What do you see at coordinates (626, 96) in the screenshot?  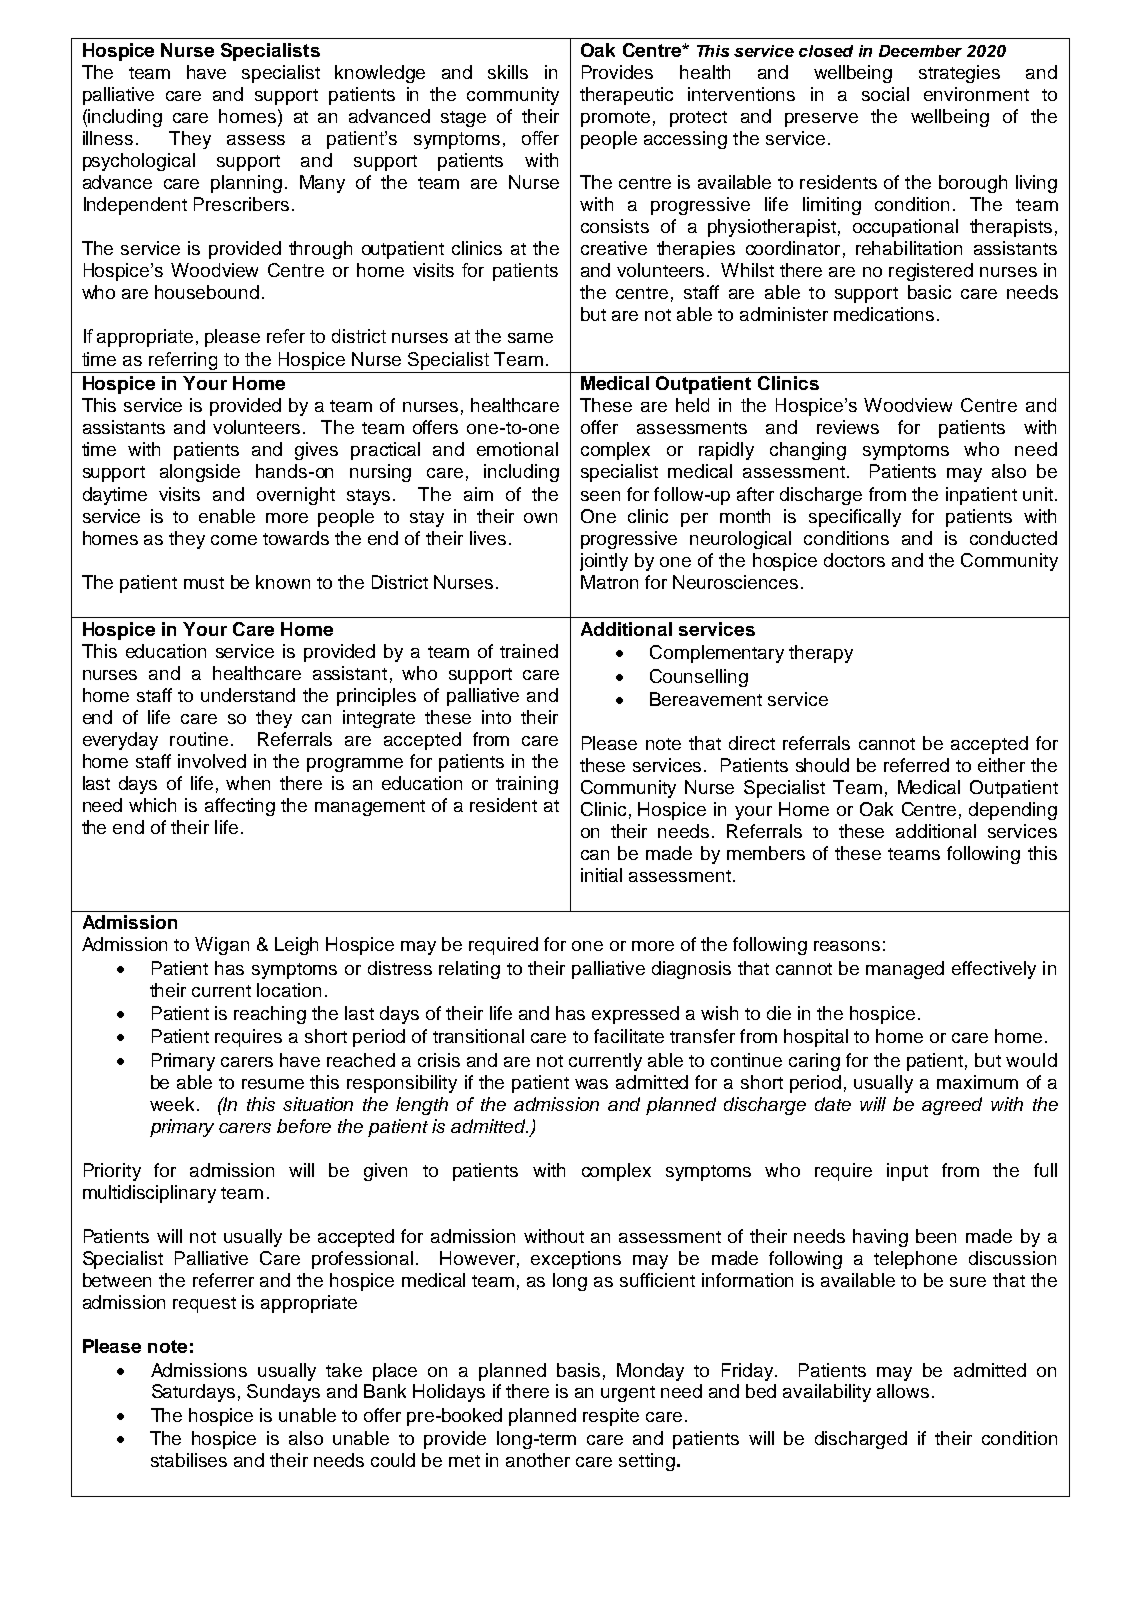 I see `therapeutic` at bounding box center [626, 96].
